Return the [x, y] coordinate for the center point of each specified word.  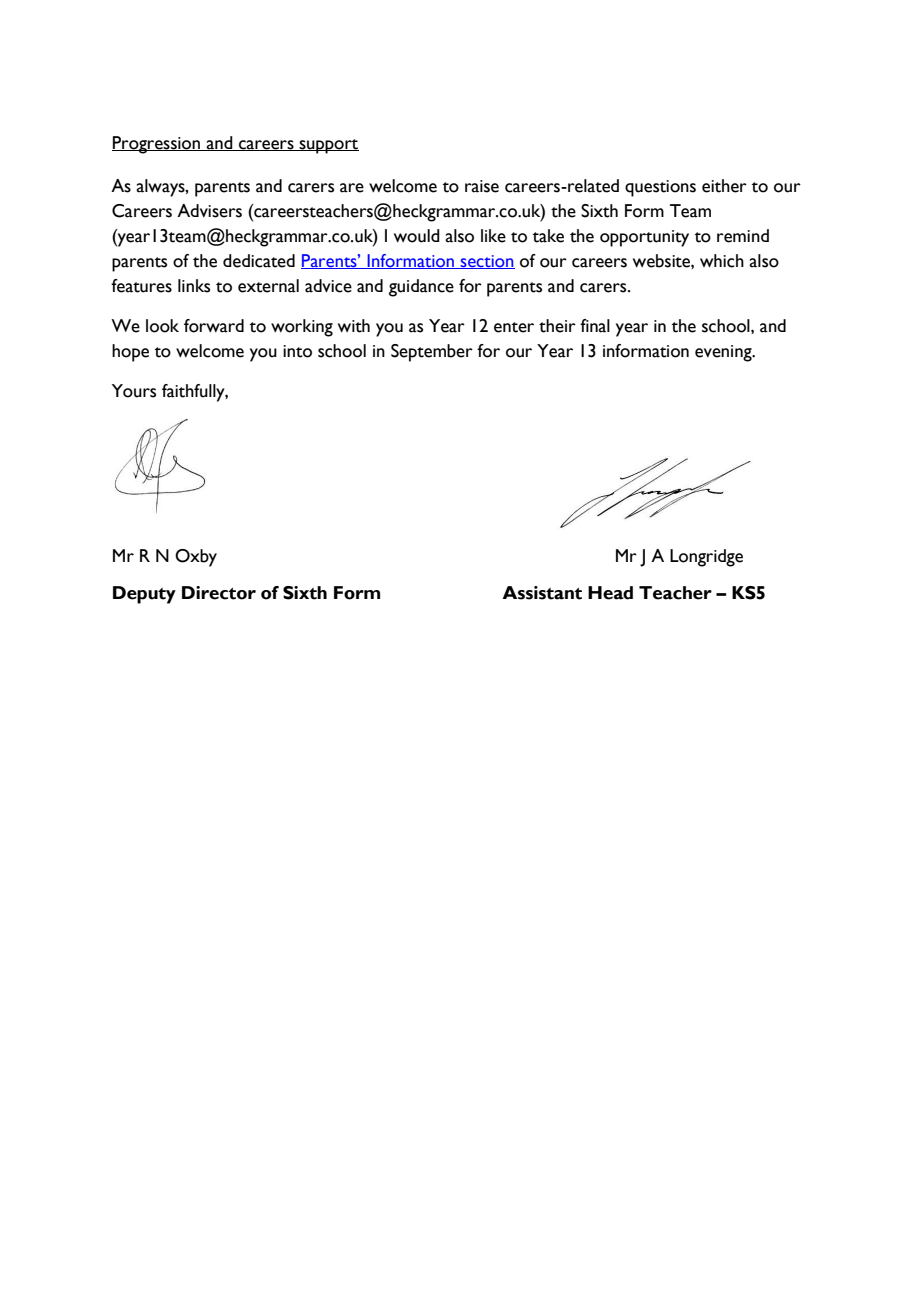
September [432, 353]
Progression [157, 145]
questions [660, 188]
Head [610, 593]
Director [219, 593]
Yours [134, 391]
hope [130, 353]
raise [482, 186]
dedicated [259, 261]
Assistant [542, 593]
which [722, 261]
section [487, 262]
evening [724, 353]
